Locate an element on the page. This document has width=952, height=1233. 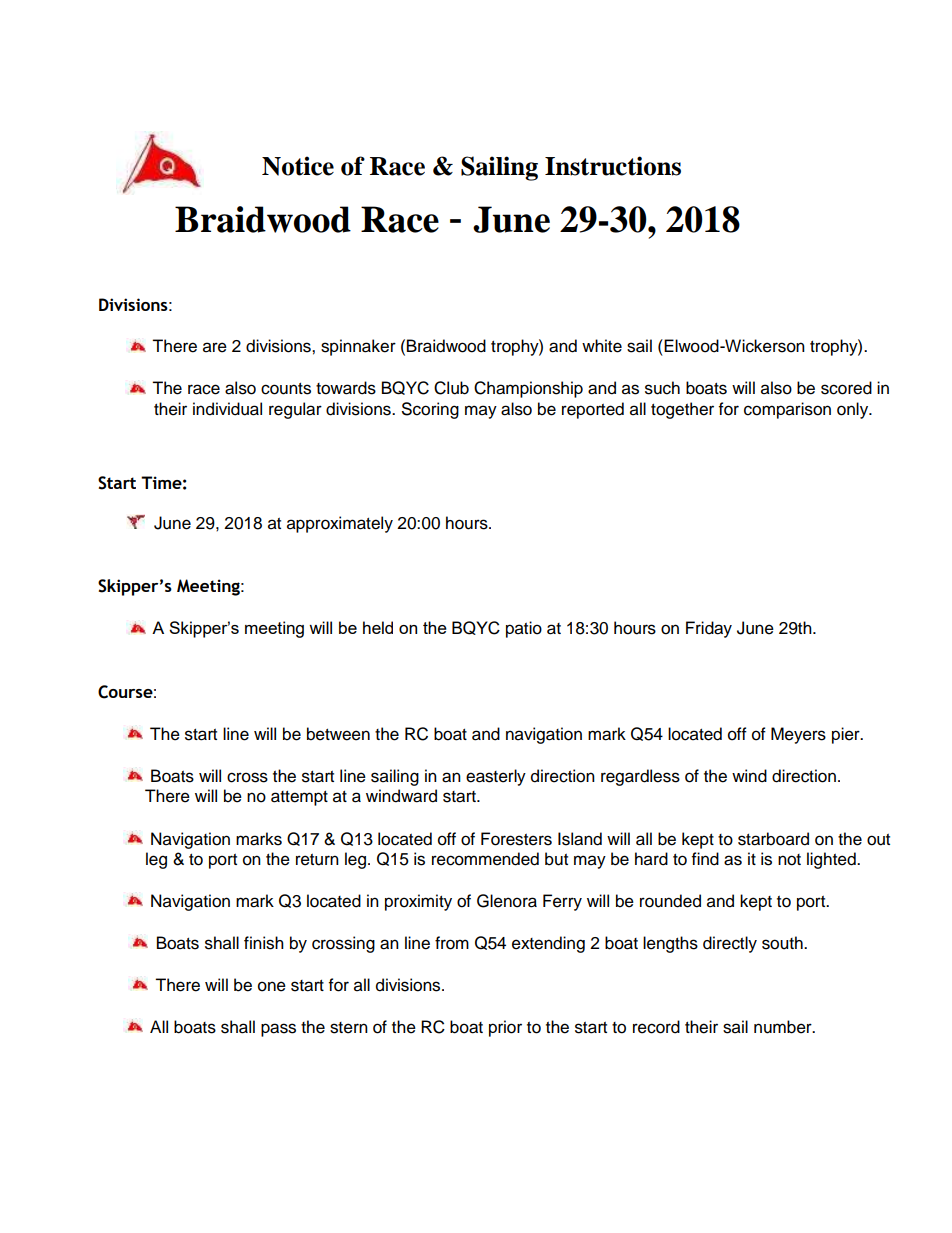
Notice is located at coordinates (298, 166).
